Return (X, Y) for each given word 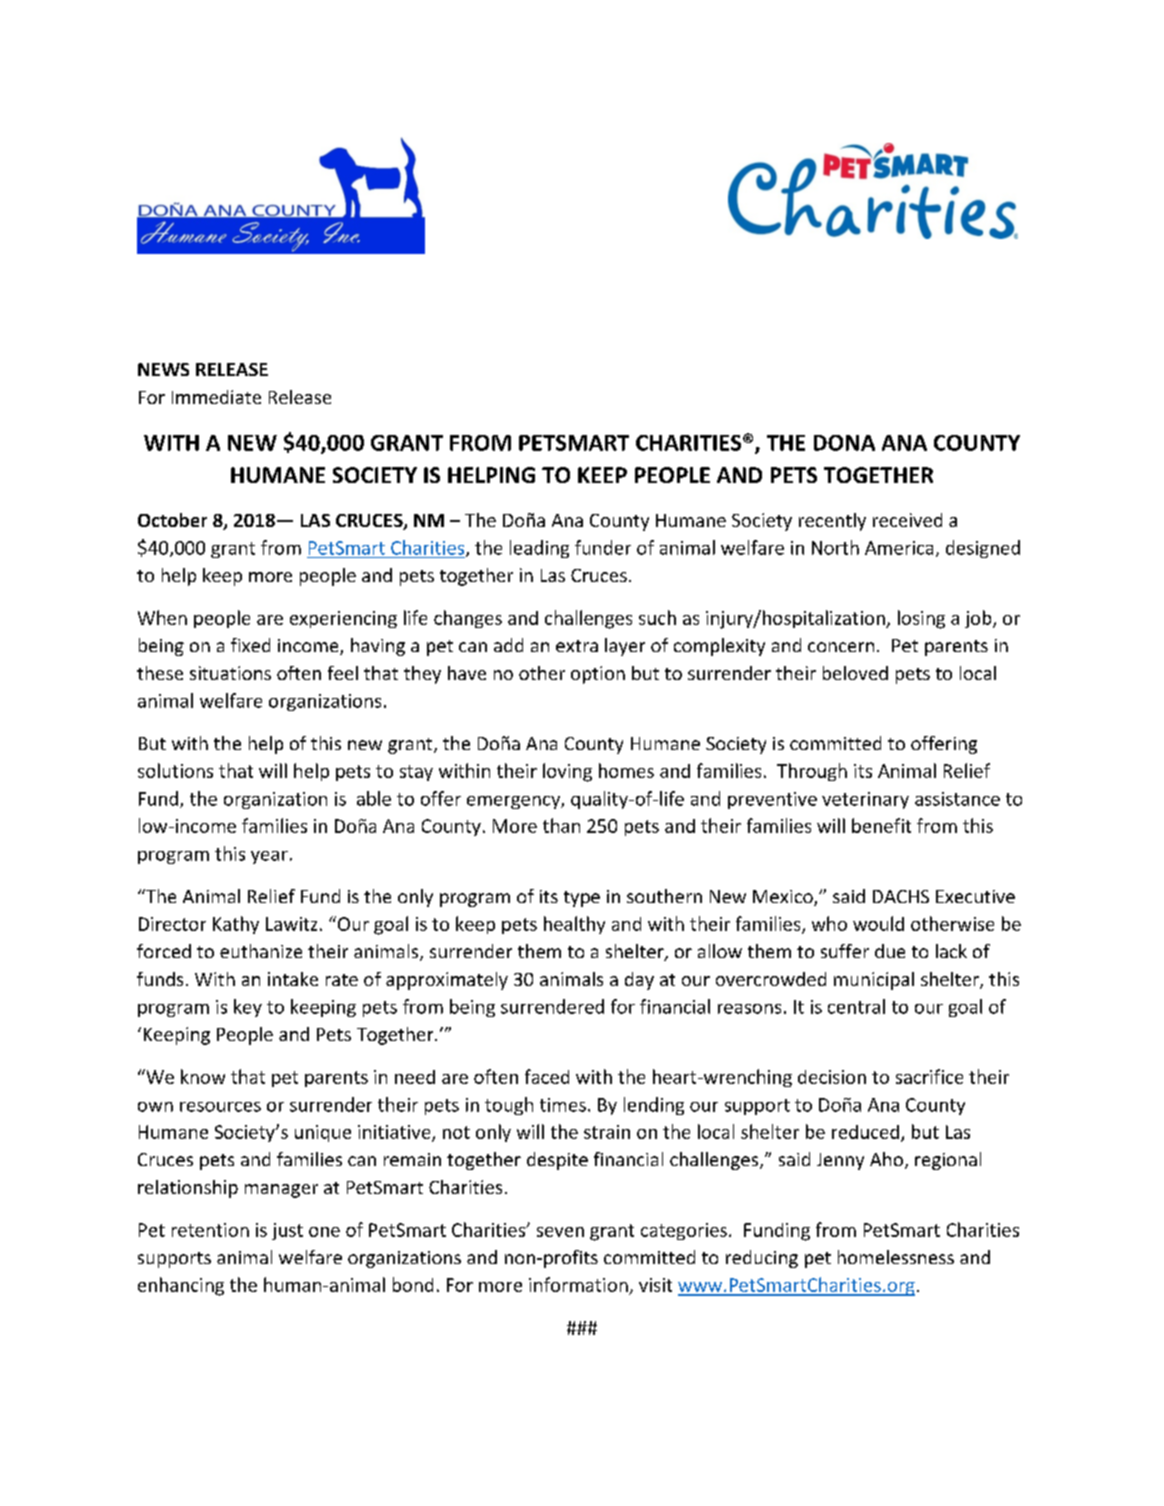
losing (921, 619)
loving (567, 772)
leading (539, 549)
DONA (844, 443)
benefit (881, 825)
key (248, 1008)
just (287, 1231)
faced (547, 1076)
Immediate (216, 397)
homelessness (896, 1257)
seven (560, 1232)
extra (577, 646)
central (856, 1006)
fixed (250, 645)
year (269, 857)
